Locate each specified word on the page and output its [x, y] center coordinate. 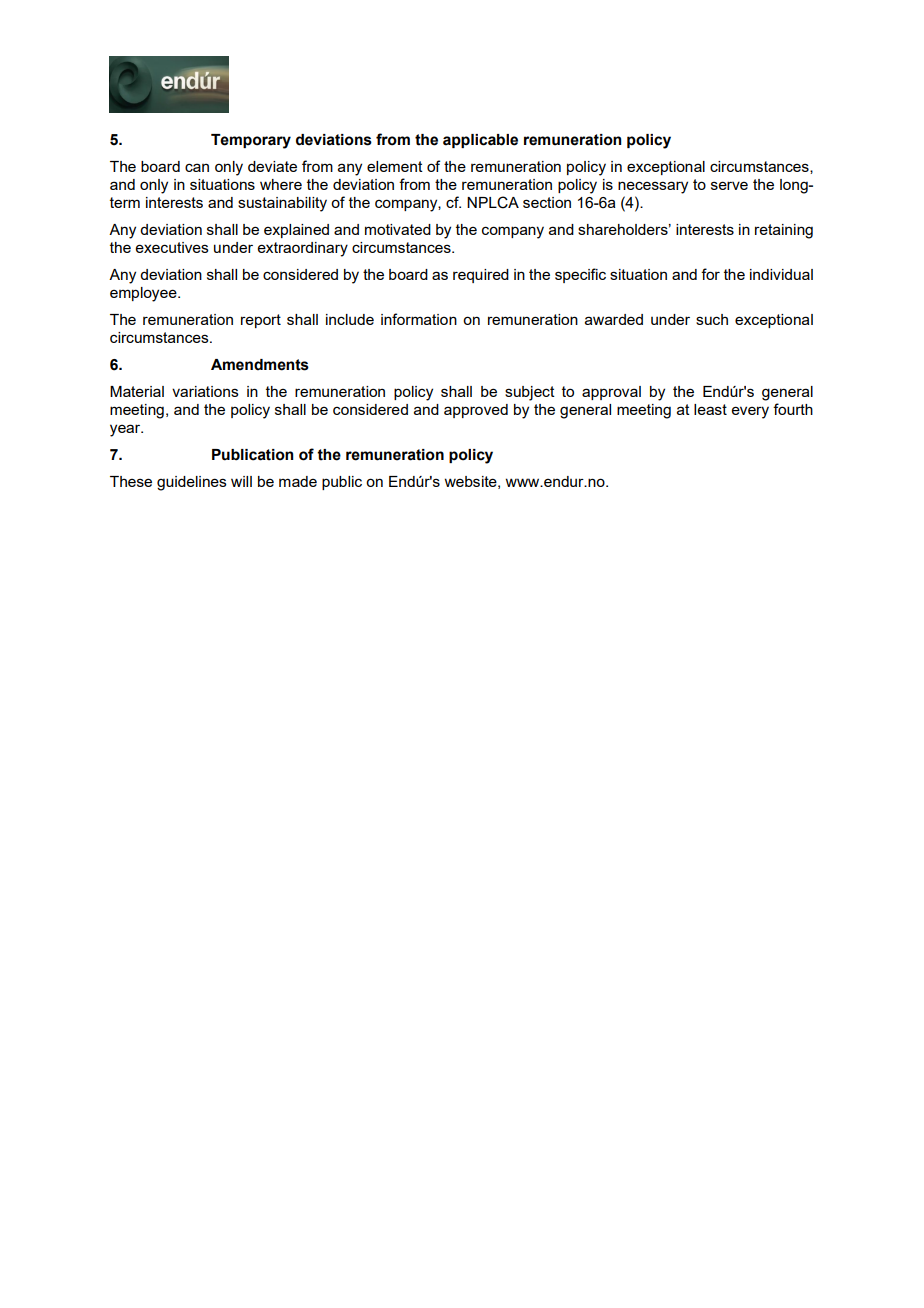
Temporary [251, 141]
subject [530, 393]
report [261, 321]
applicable [480, 141]
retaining [784, 231]
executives [172, 247]
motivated [398, 229]
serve [729, 185]
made [298, 481]
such [712, 319]
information [419, 319]
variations [205, 391]
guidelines [192, 483]
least [710, 409]
